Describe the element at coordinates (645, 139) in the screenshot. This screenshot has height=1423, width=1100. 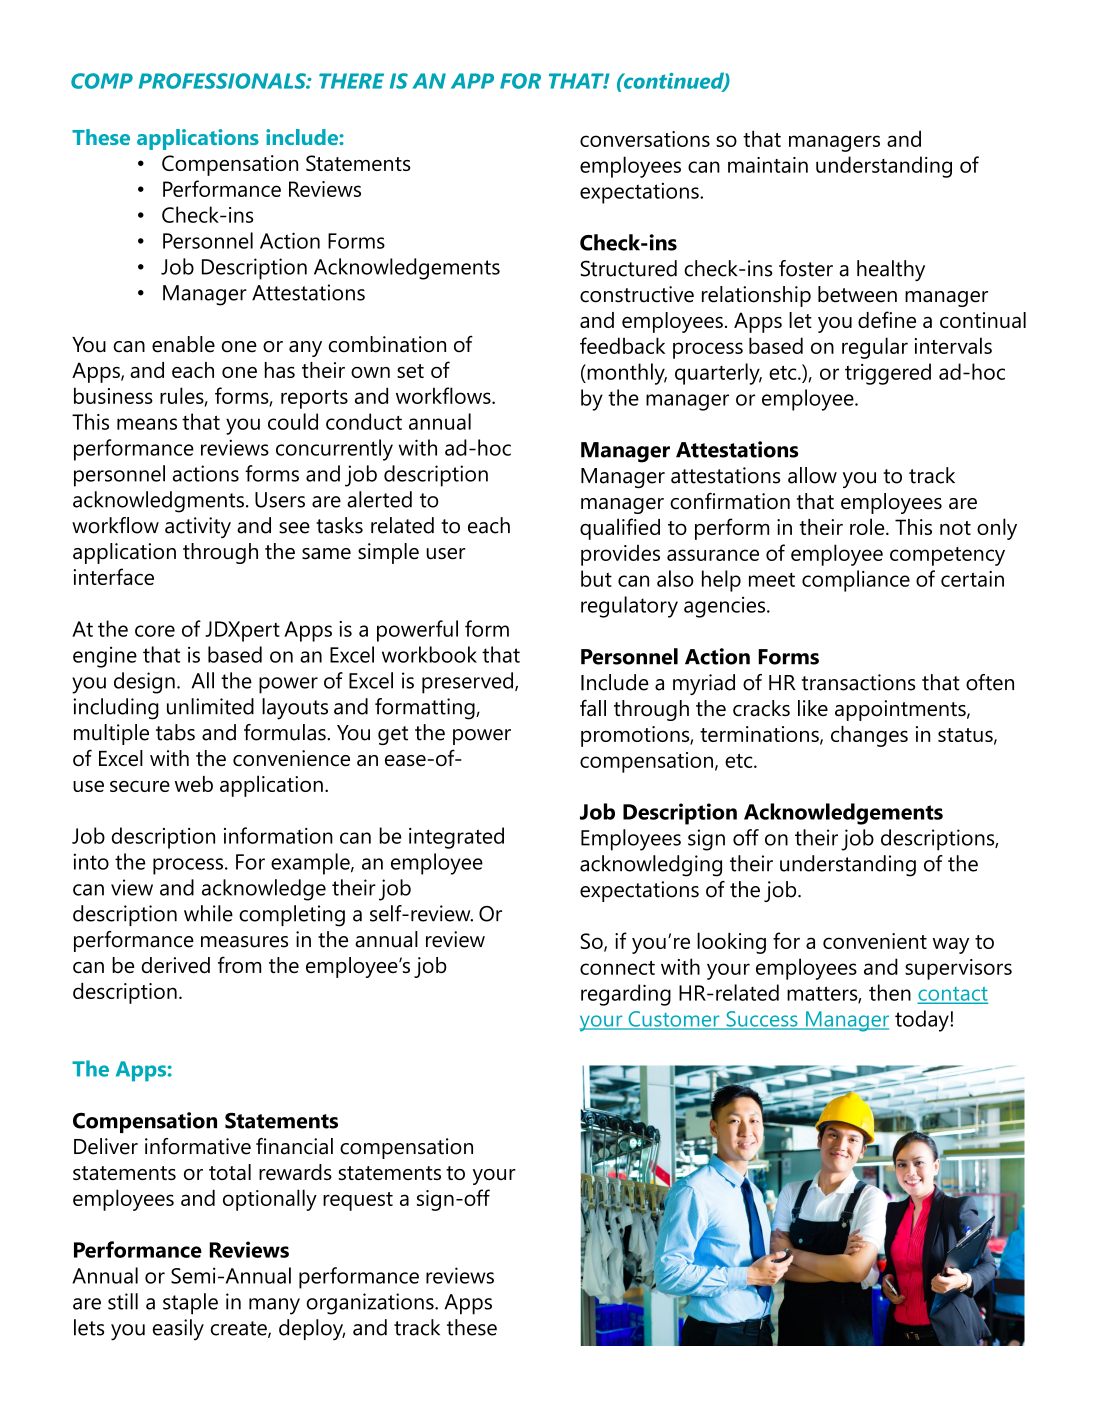
I see `conversations` at that location.
